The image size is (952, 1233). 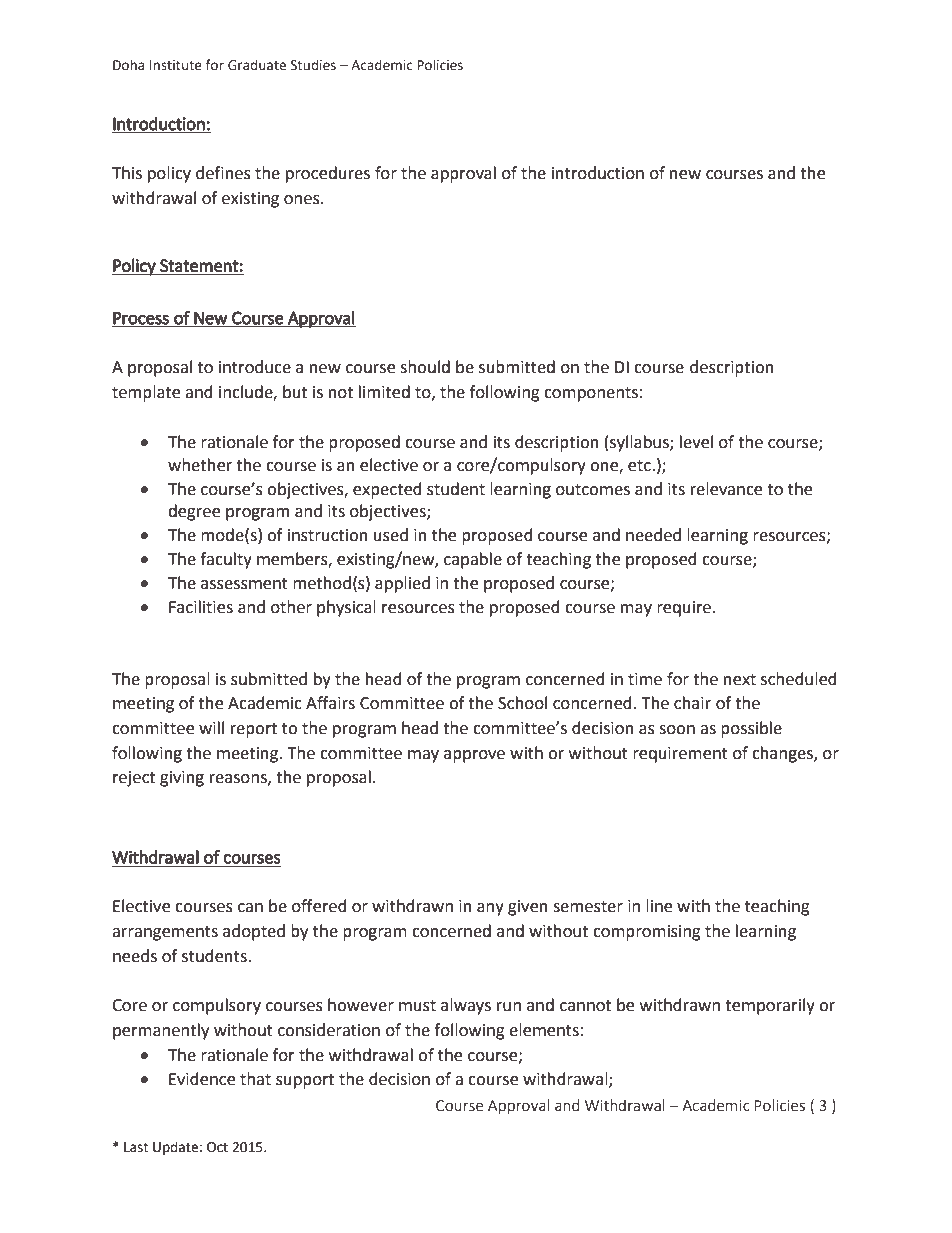 What do you see at coordinates (328, 174) in the screenshot?
I see `procedures` at bounding box center [328, 174].
